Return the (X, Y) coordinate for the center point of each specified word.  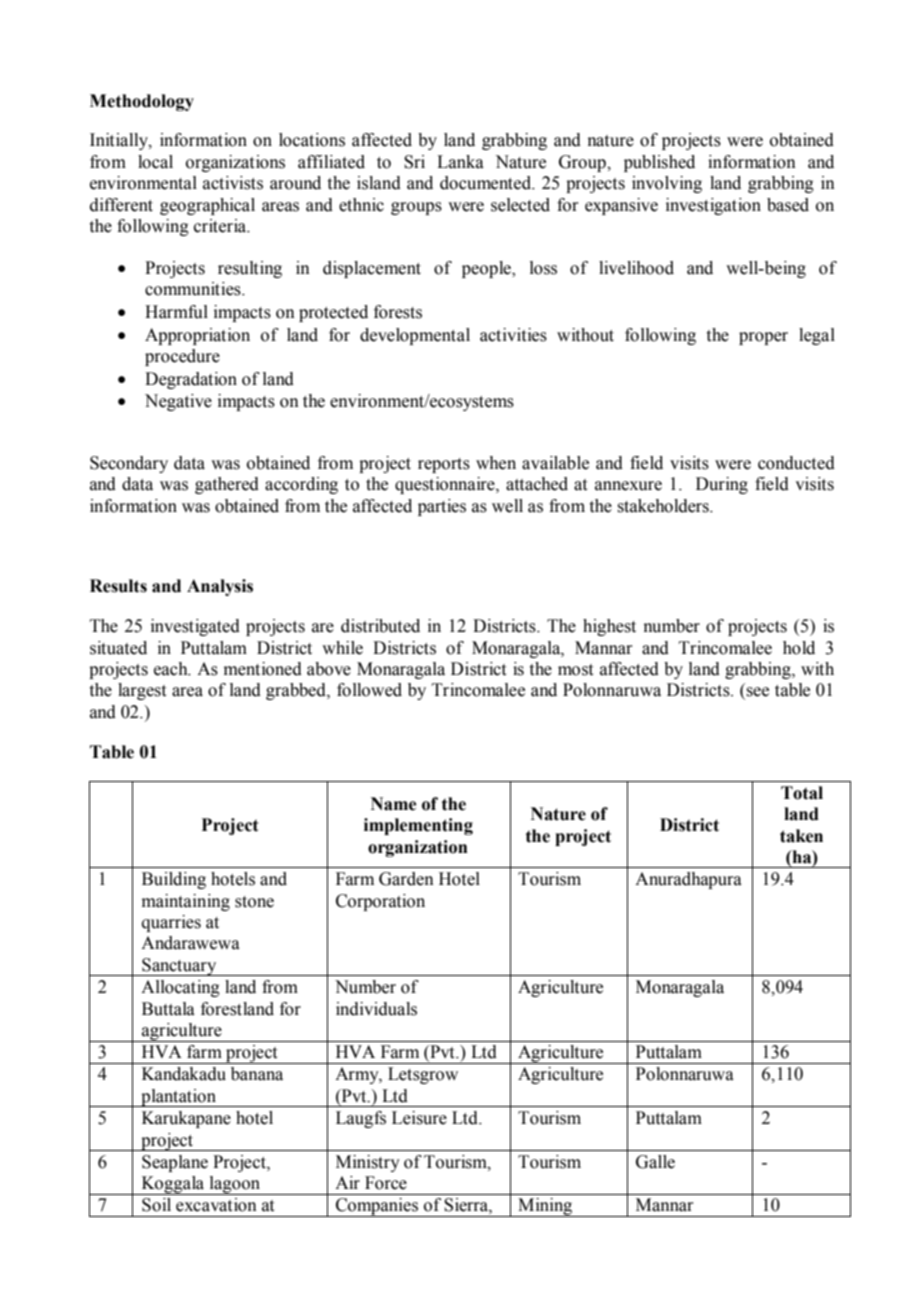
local (155, 162)
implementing (418, 826)
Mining (545, 1207)
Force (386, 1183)
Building (174, 880)
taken (801, 836)
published (659, 163)
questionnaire (446, 485)
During (722, 485)
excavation (216, 1205)
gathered (227, 485)
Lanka (460, 162)
